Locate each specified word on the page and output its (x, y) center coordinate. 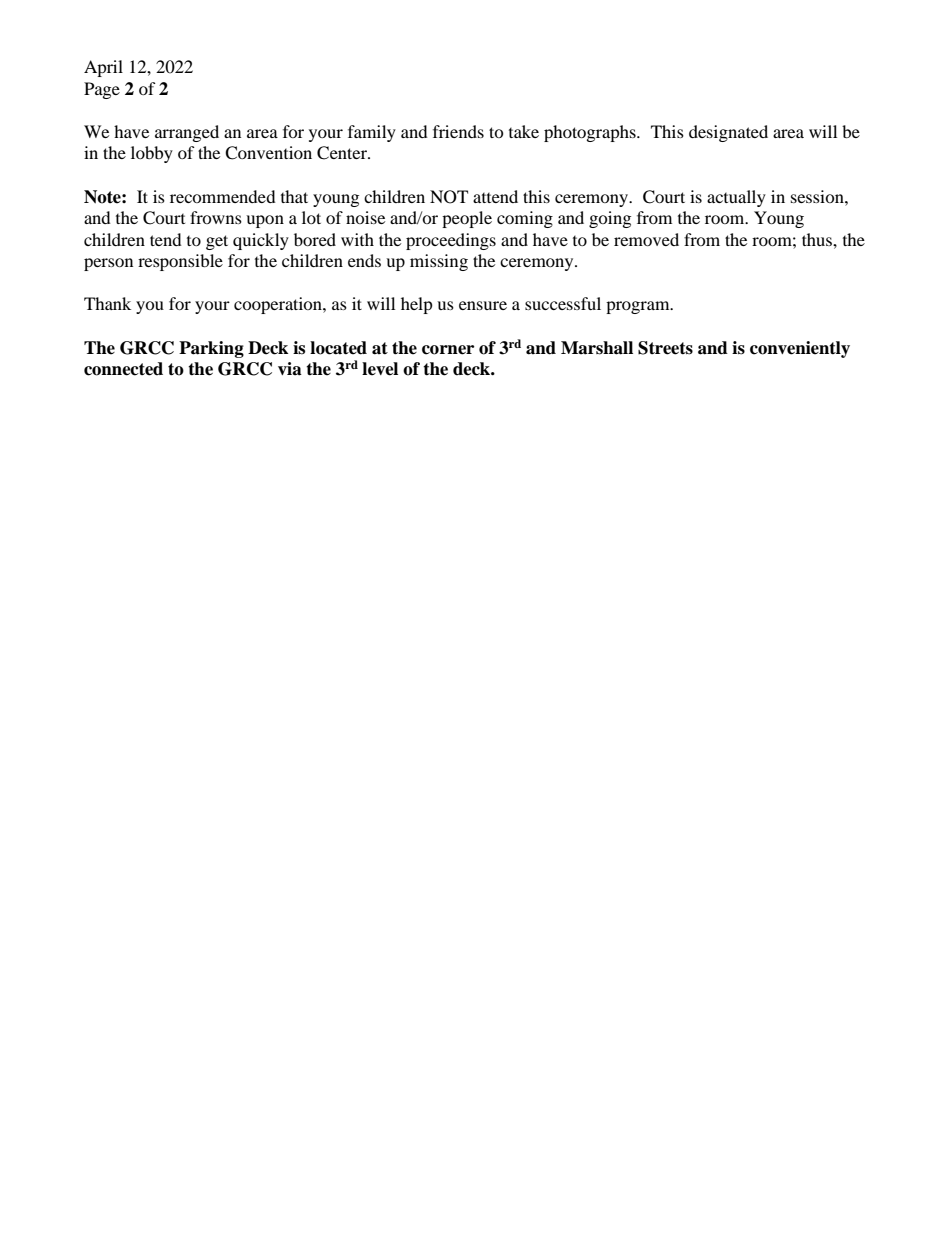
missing (439, 262)
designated (728, 133)
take (524, 131)
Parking (211, 349)
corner (448, 350)
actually (736, 198)
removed (646, 239)
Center (343, 153)
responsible (180, 262)
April (103, 68)
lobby (152, 154)
